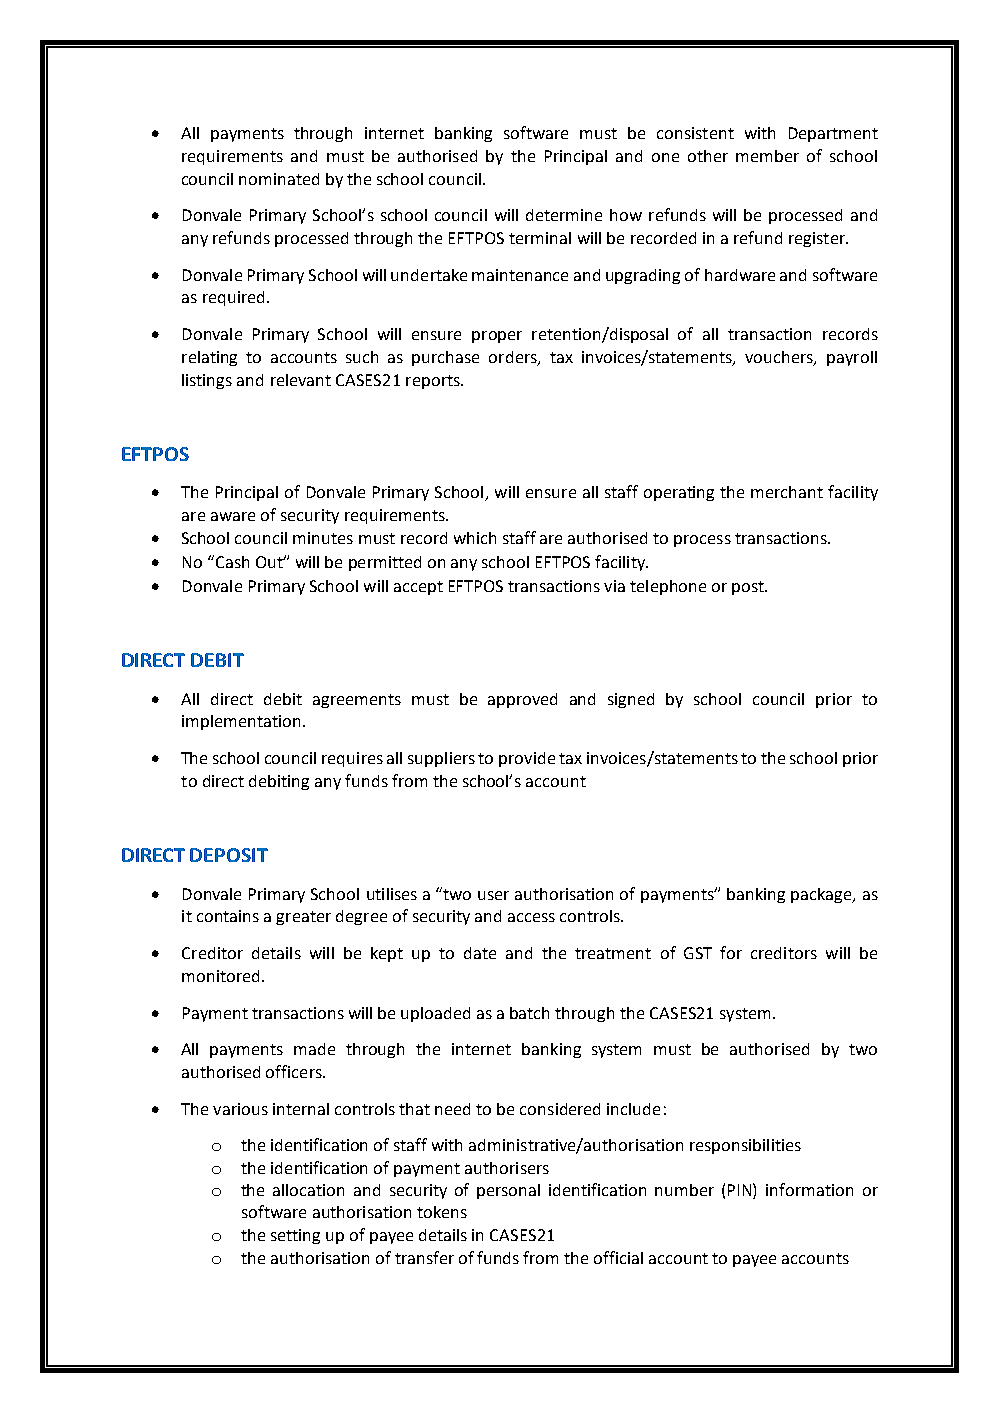 This image has width=999, height=1413. Describe the element at coordinates (749, 588) in the image. I see `post` at that location.
